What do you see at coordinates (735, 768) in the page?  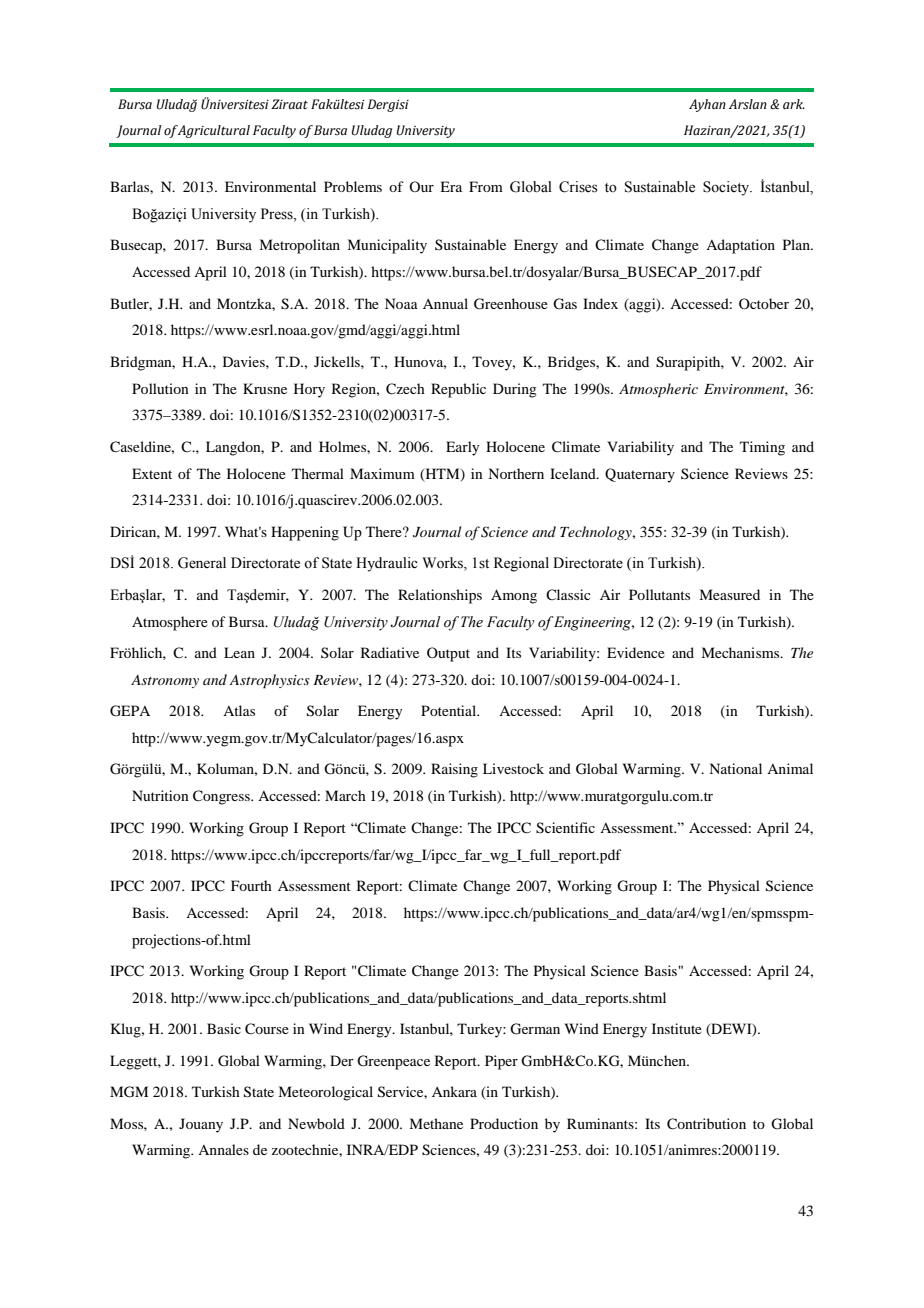 I see `National` at bounding box center [735, 768].
